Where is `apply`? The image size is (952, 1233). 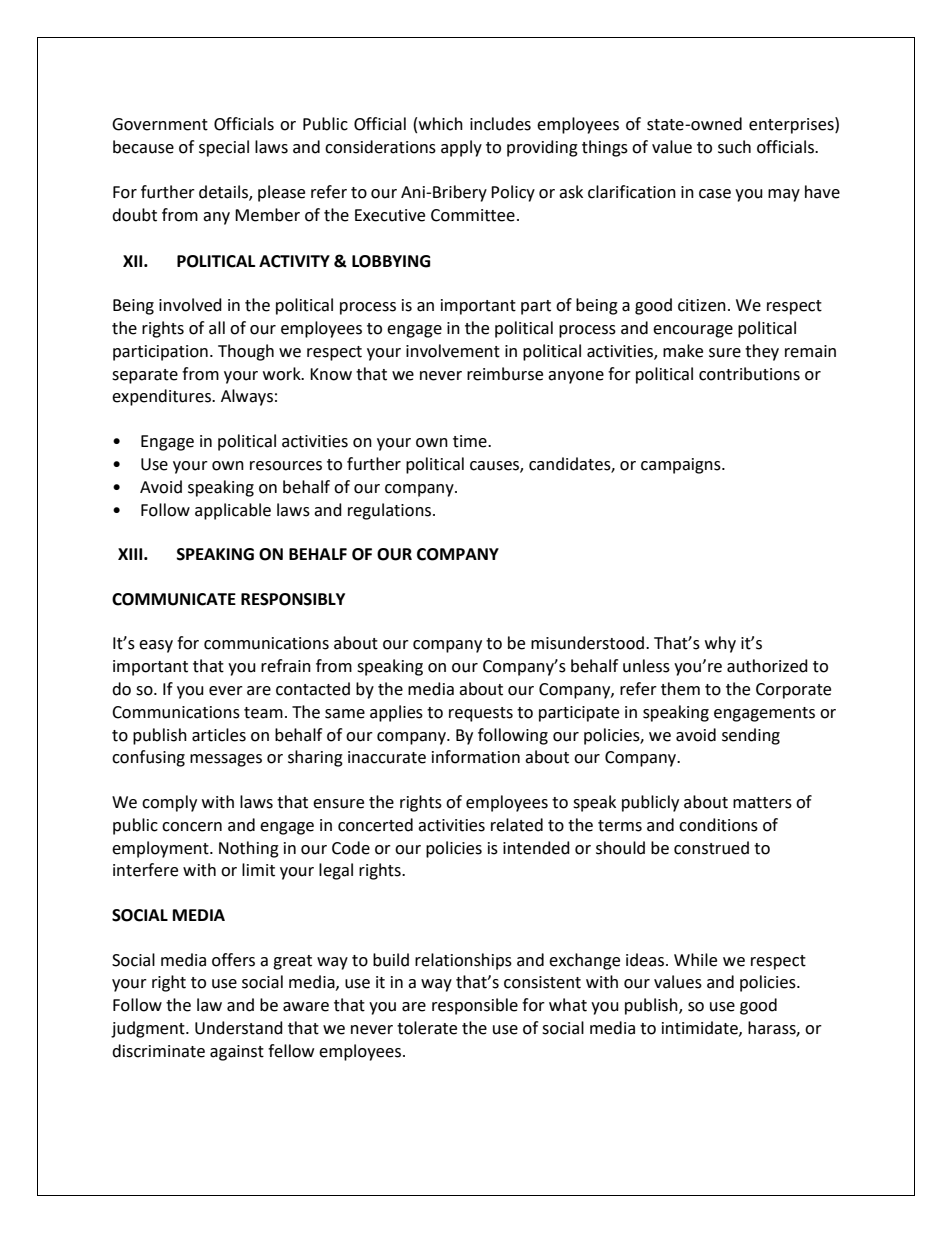 apply is located at coordinates (461, 148).
